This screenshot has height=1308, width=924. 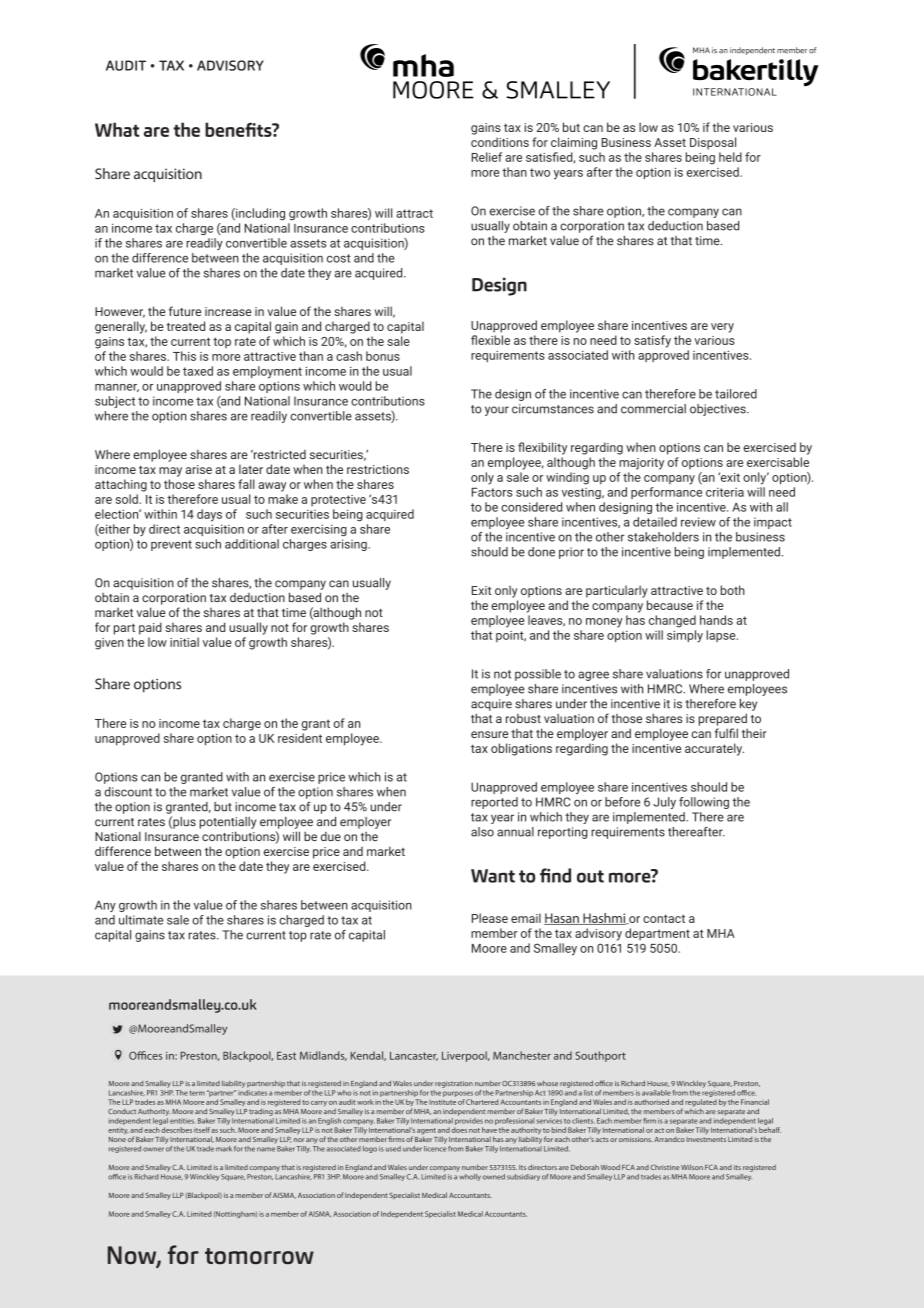 What do you see at coordinates (184, 642) in the screenshot?
I see `initial` at bounding box center [184, 642].
